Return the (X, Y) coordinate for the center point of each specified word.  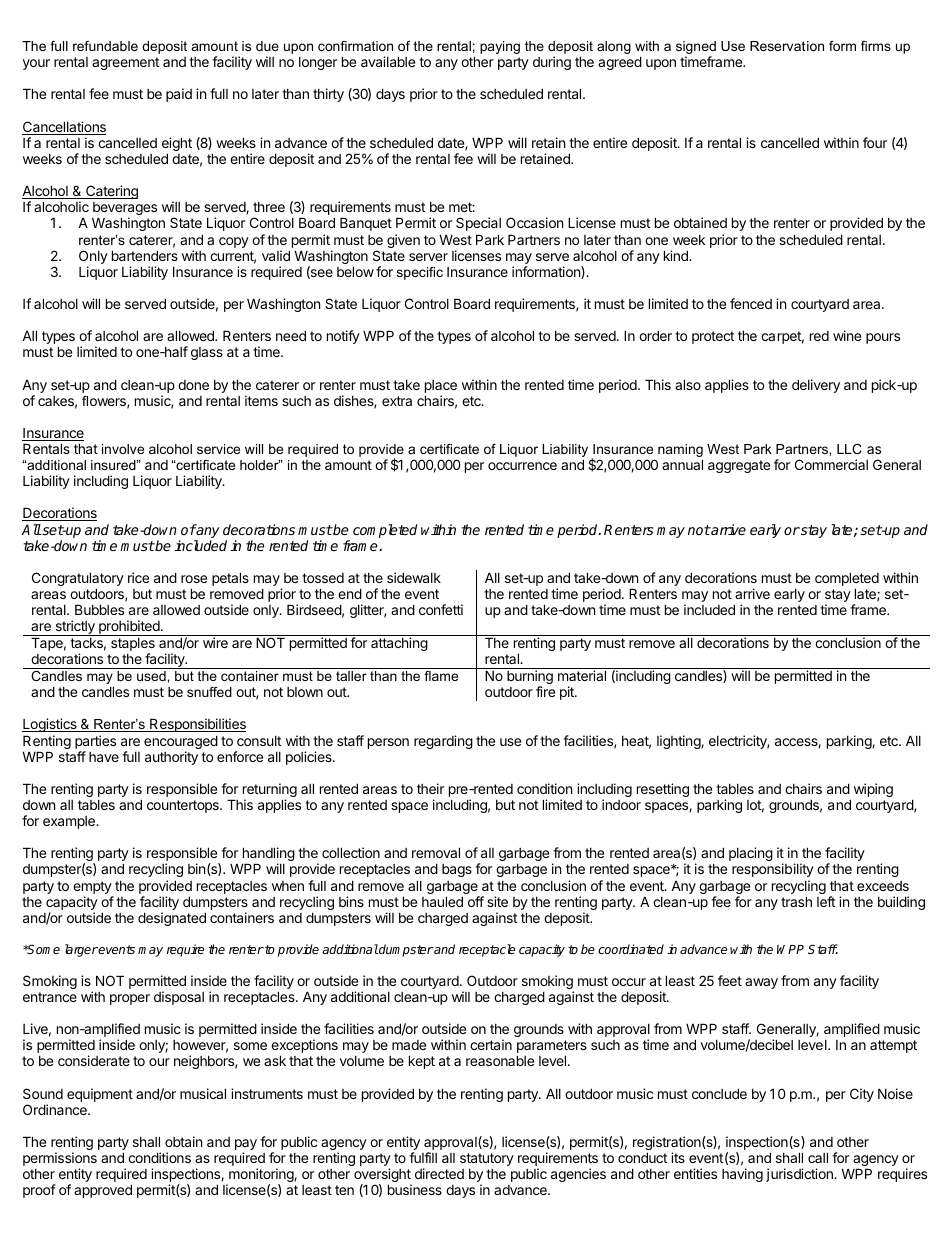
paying (500, 47)
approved (103, 1191)
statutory (487, 1159)
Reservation (787, 46)
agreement (125, 63)
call (818, 1157)
